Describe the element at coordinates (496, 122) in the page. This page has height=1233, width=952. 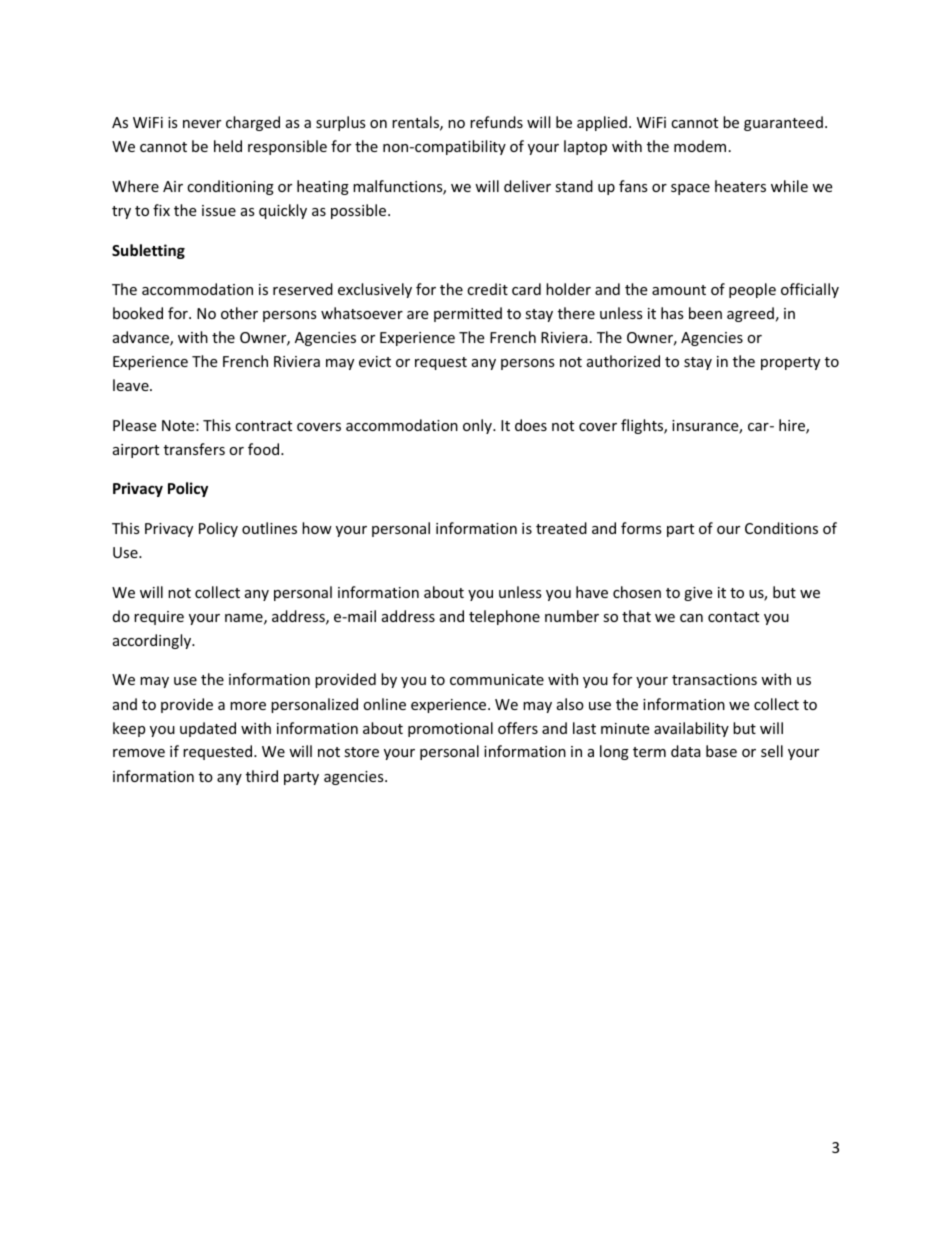
I see `refunds` at that location.
